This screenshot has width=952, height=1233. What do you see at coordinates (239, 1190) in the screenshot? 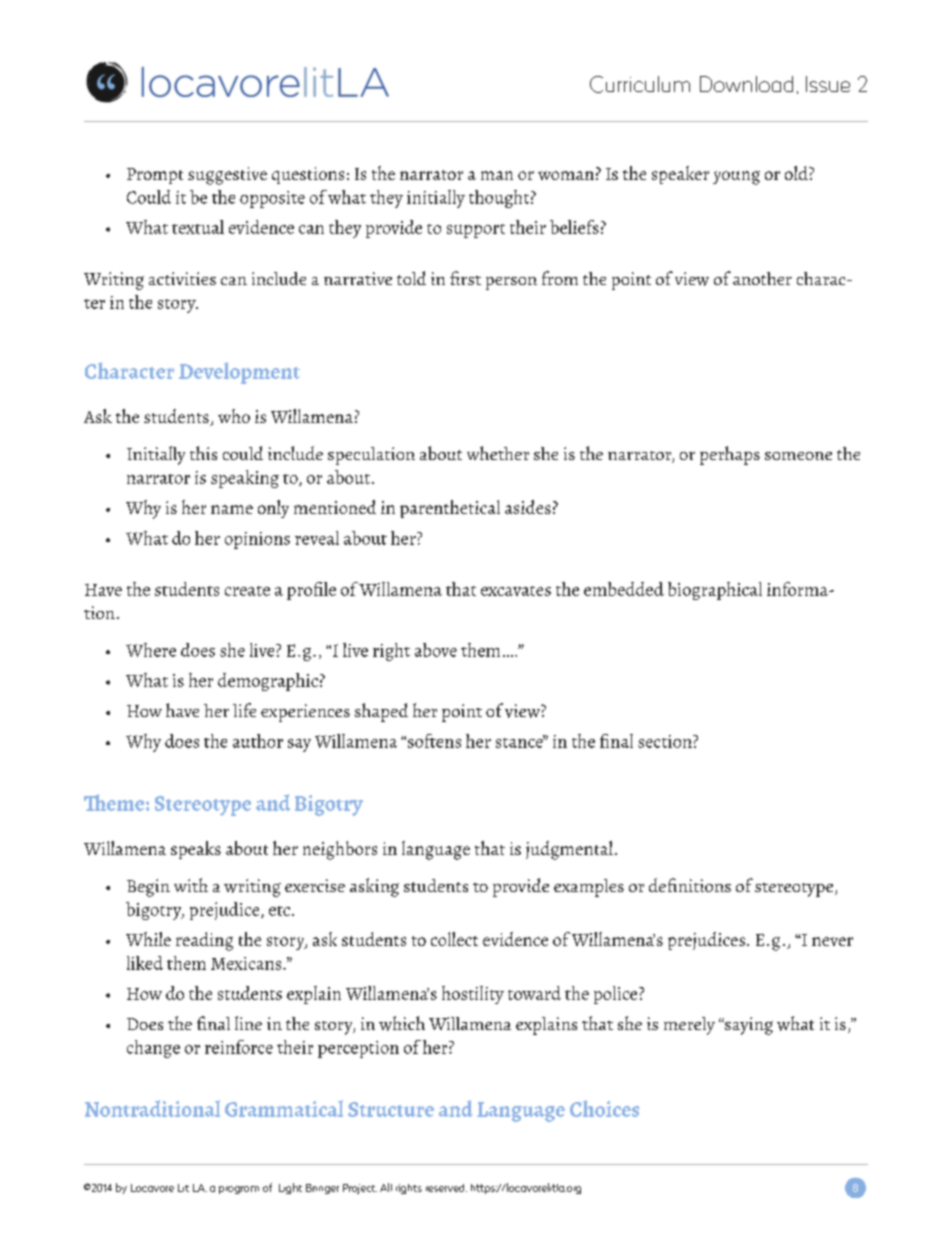
I see `program` at bounding box center [239, 1190].
